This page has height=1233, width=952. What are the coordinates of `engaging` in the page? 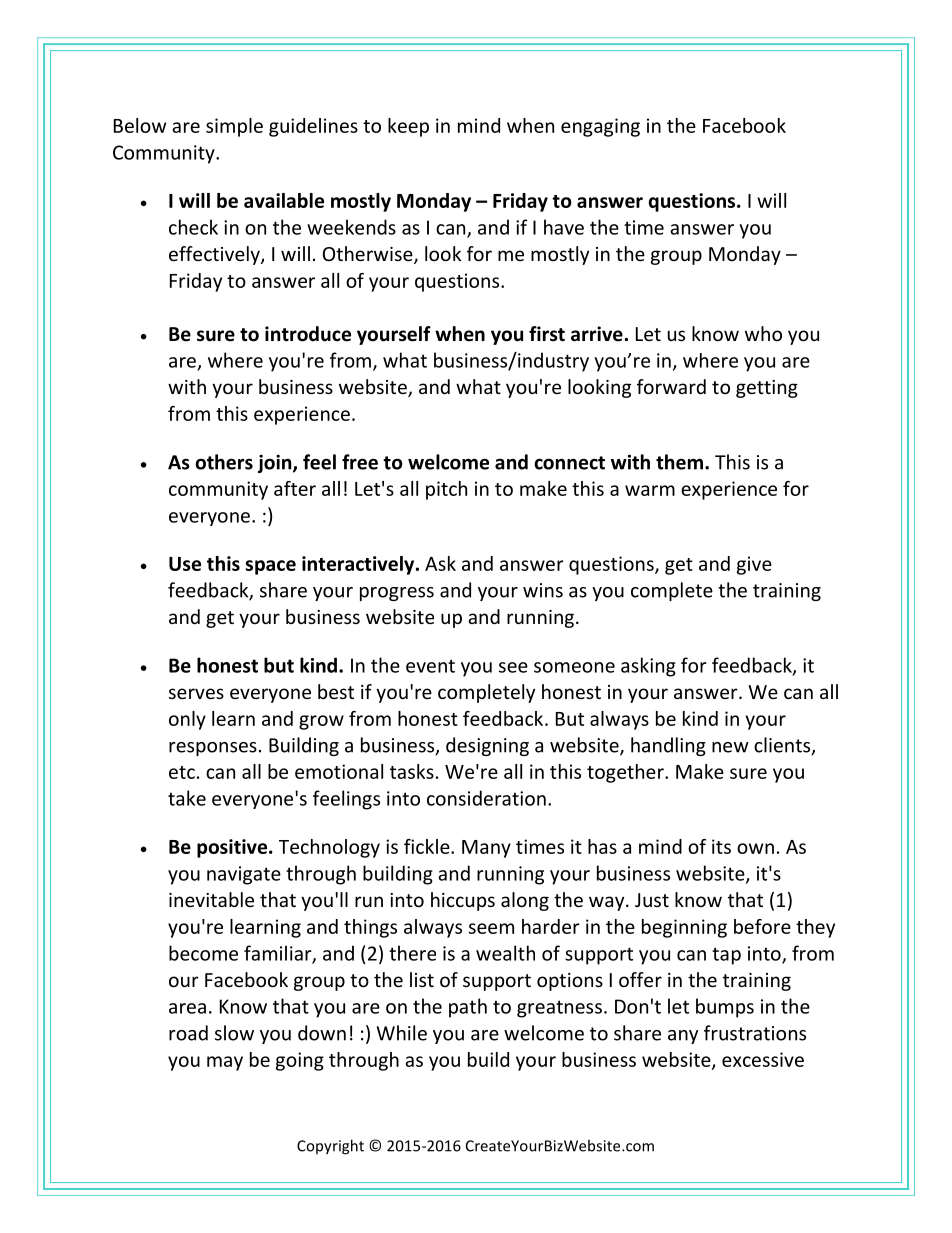 It's located at (600, 127).
